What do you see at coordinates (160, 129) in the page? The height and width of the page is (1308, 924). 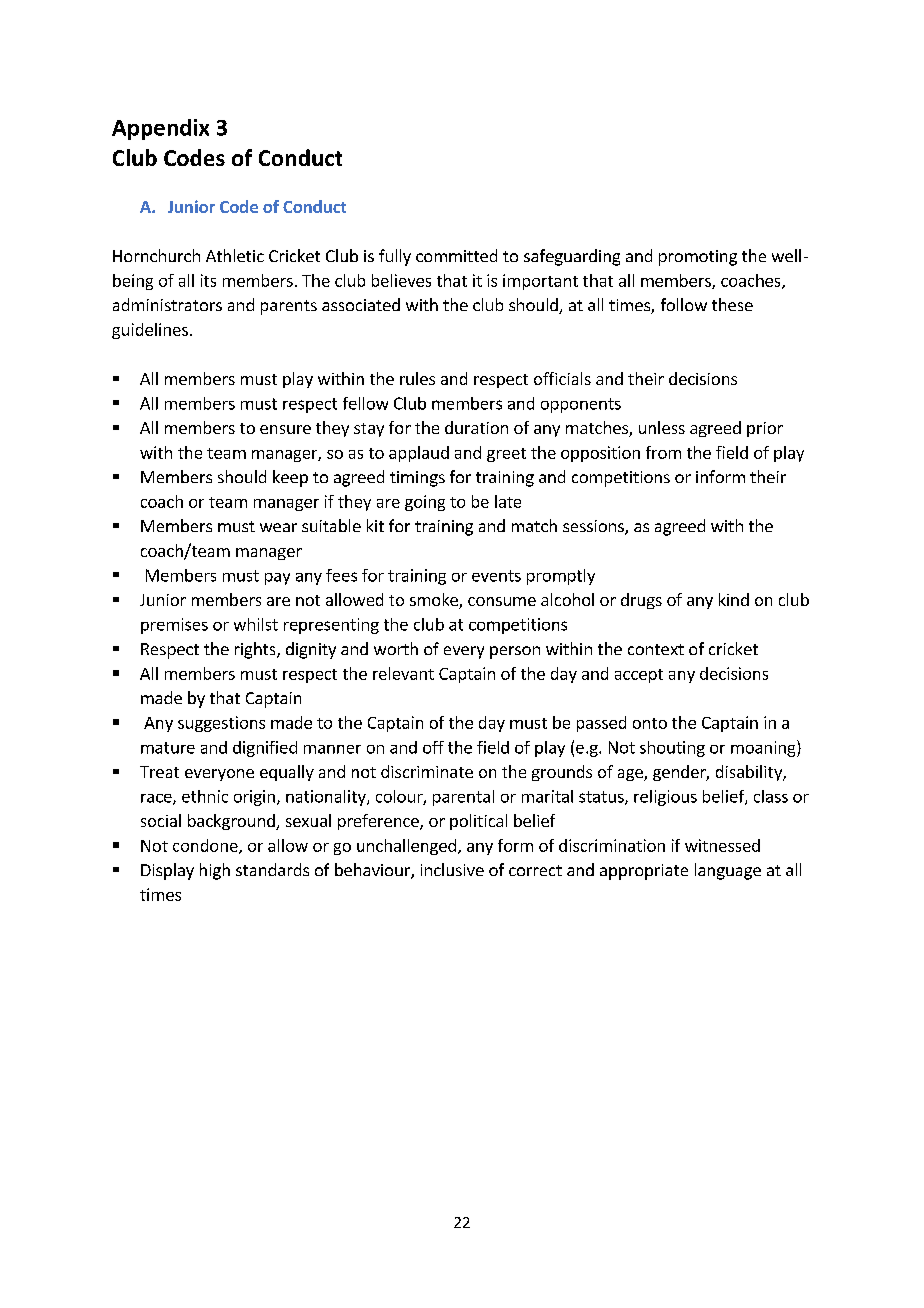 I see `Appendix` at bounding box center [160, 129].
